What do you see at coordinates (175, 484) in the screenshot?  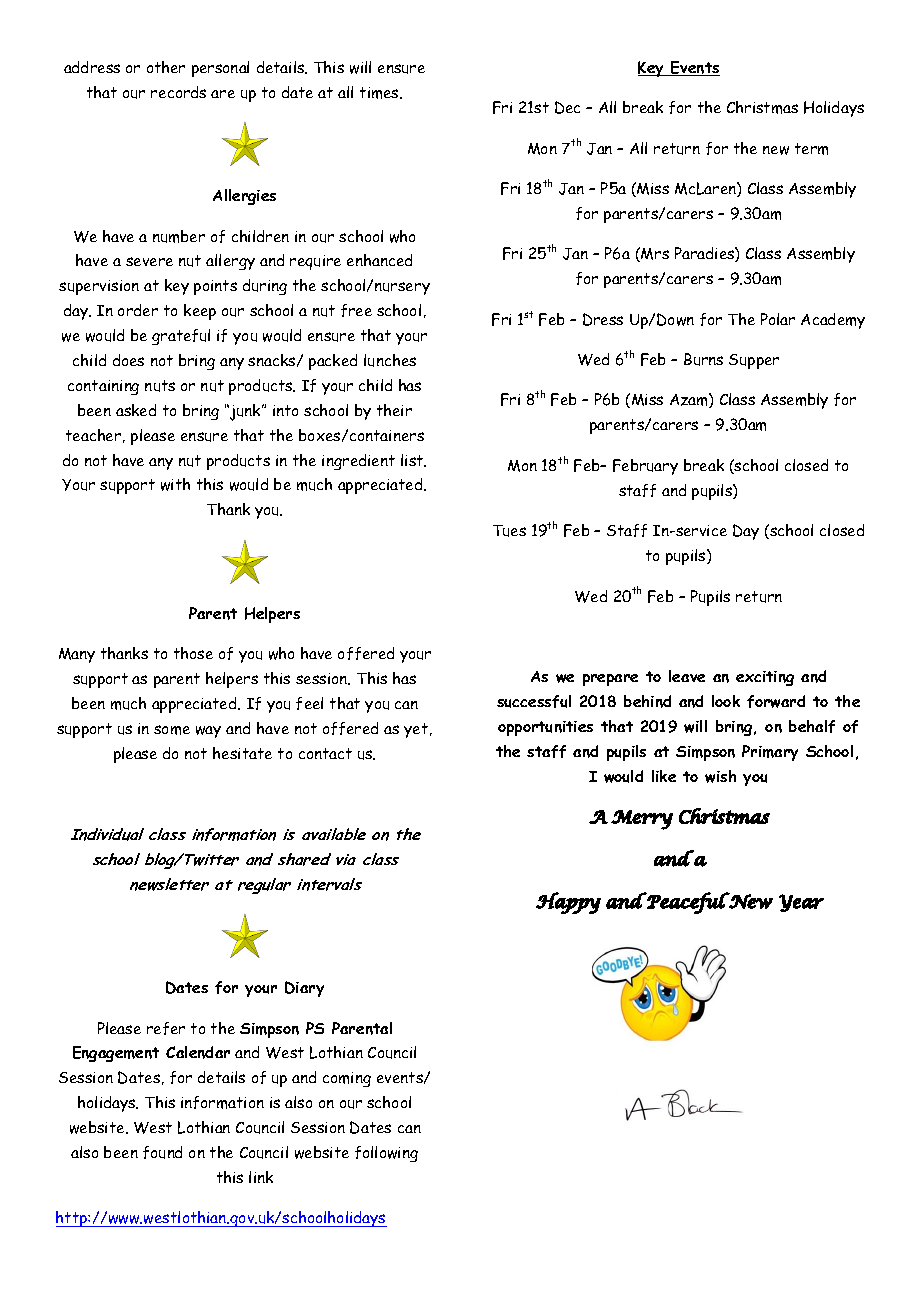 I see `with` at bounding box center [175, 484].
